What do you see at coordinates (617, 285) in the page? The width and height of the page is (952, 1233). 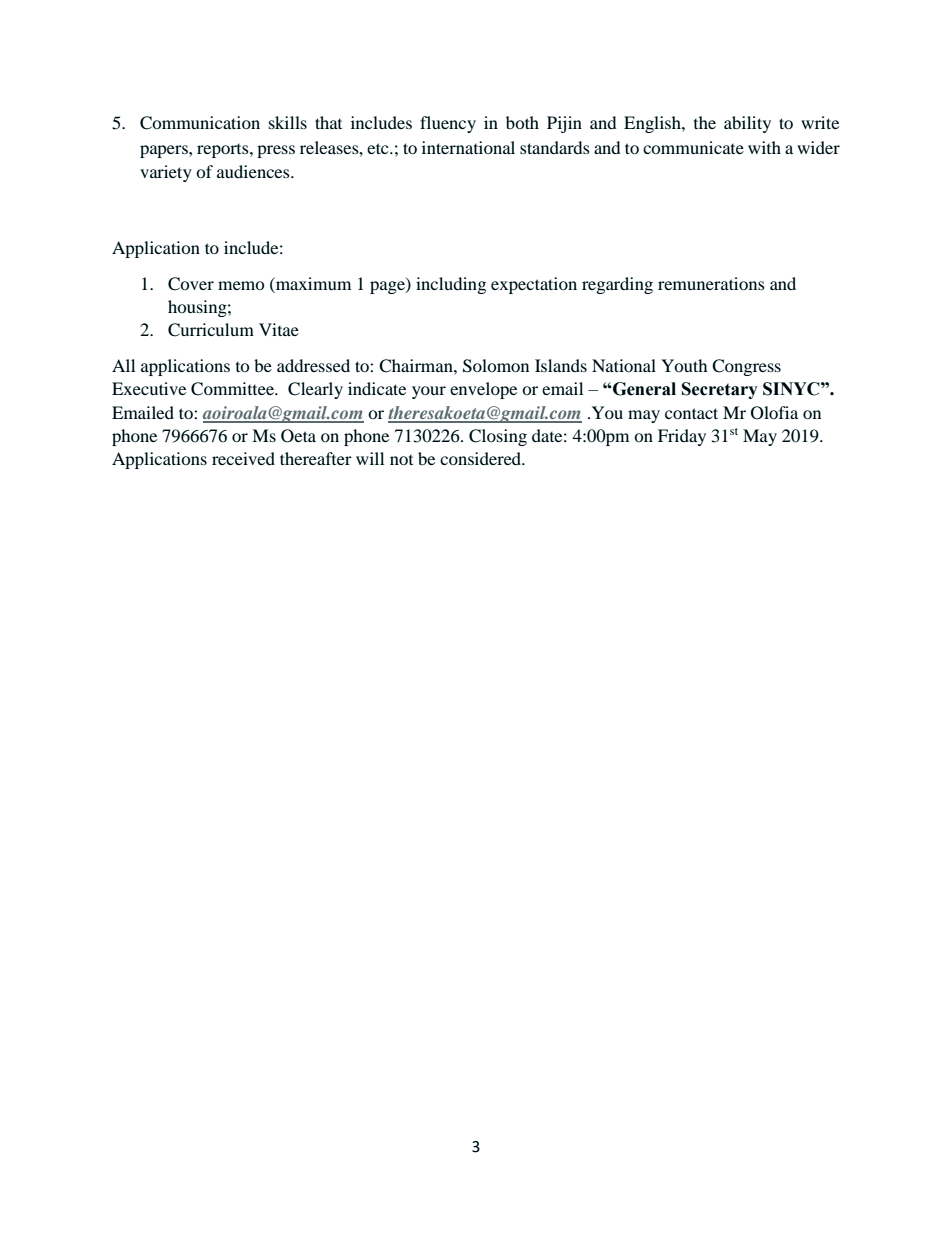 I see `regarding` at bounding box center [617, 285].
